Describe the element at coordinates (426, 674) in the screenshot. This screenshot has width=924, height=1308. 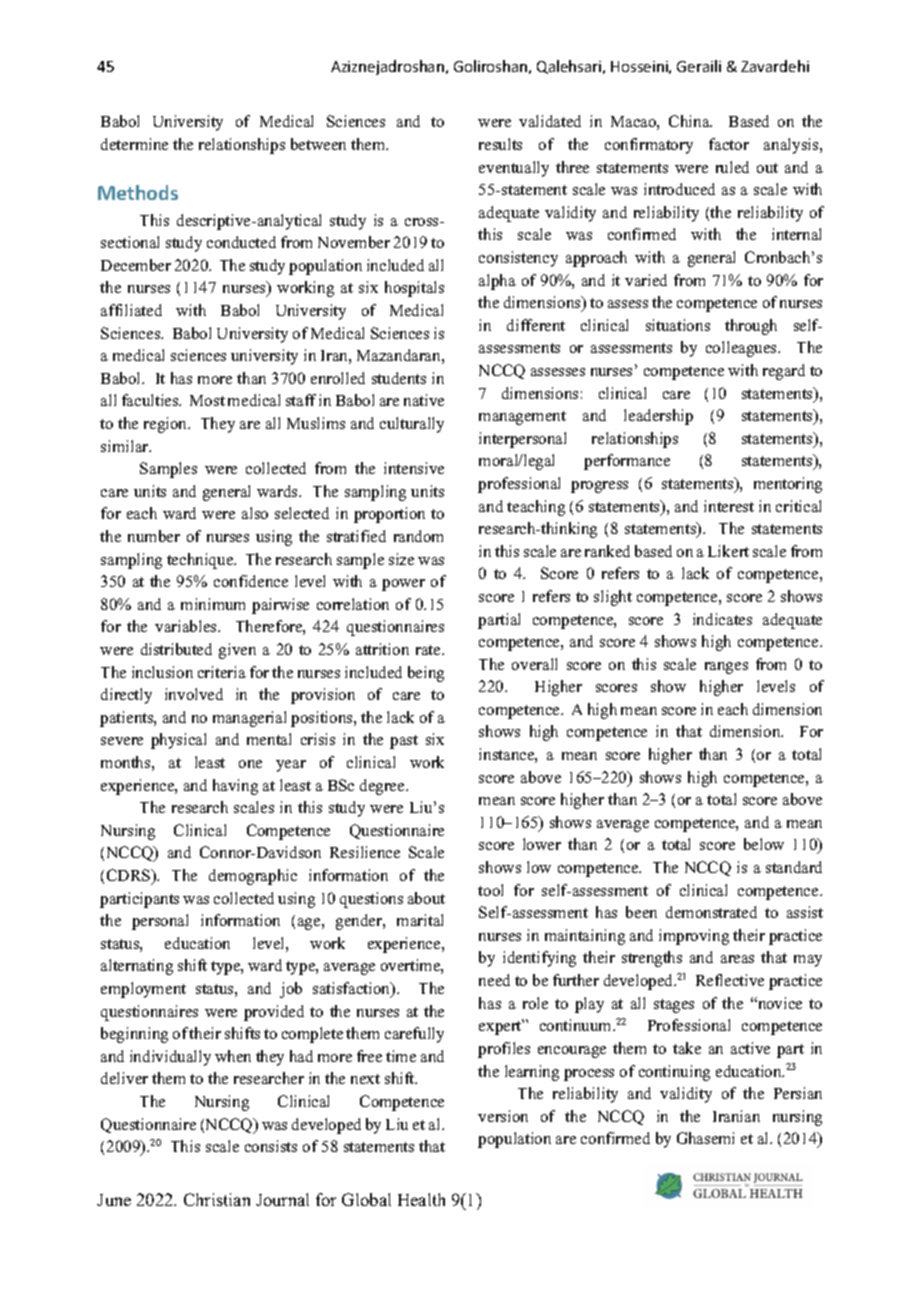
I see `being` at that location.
